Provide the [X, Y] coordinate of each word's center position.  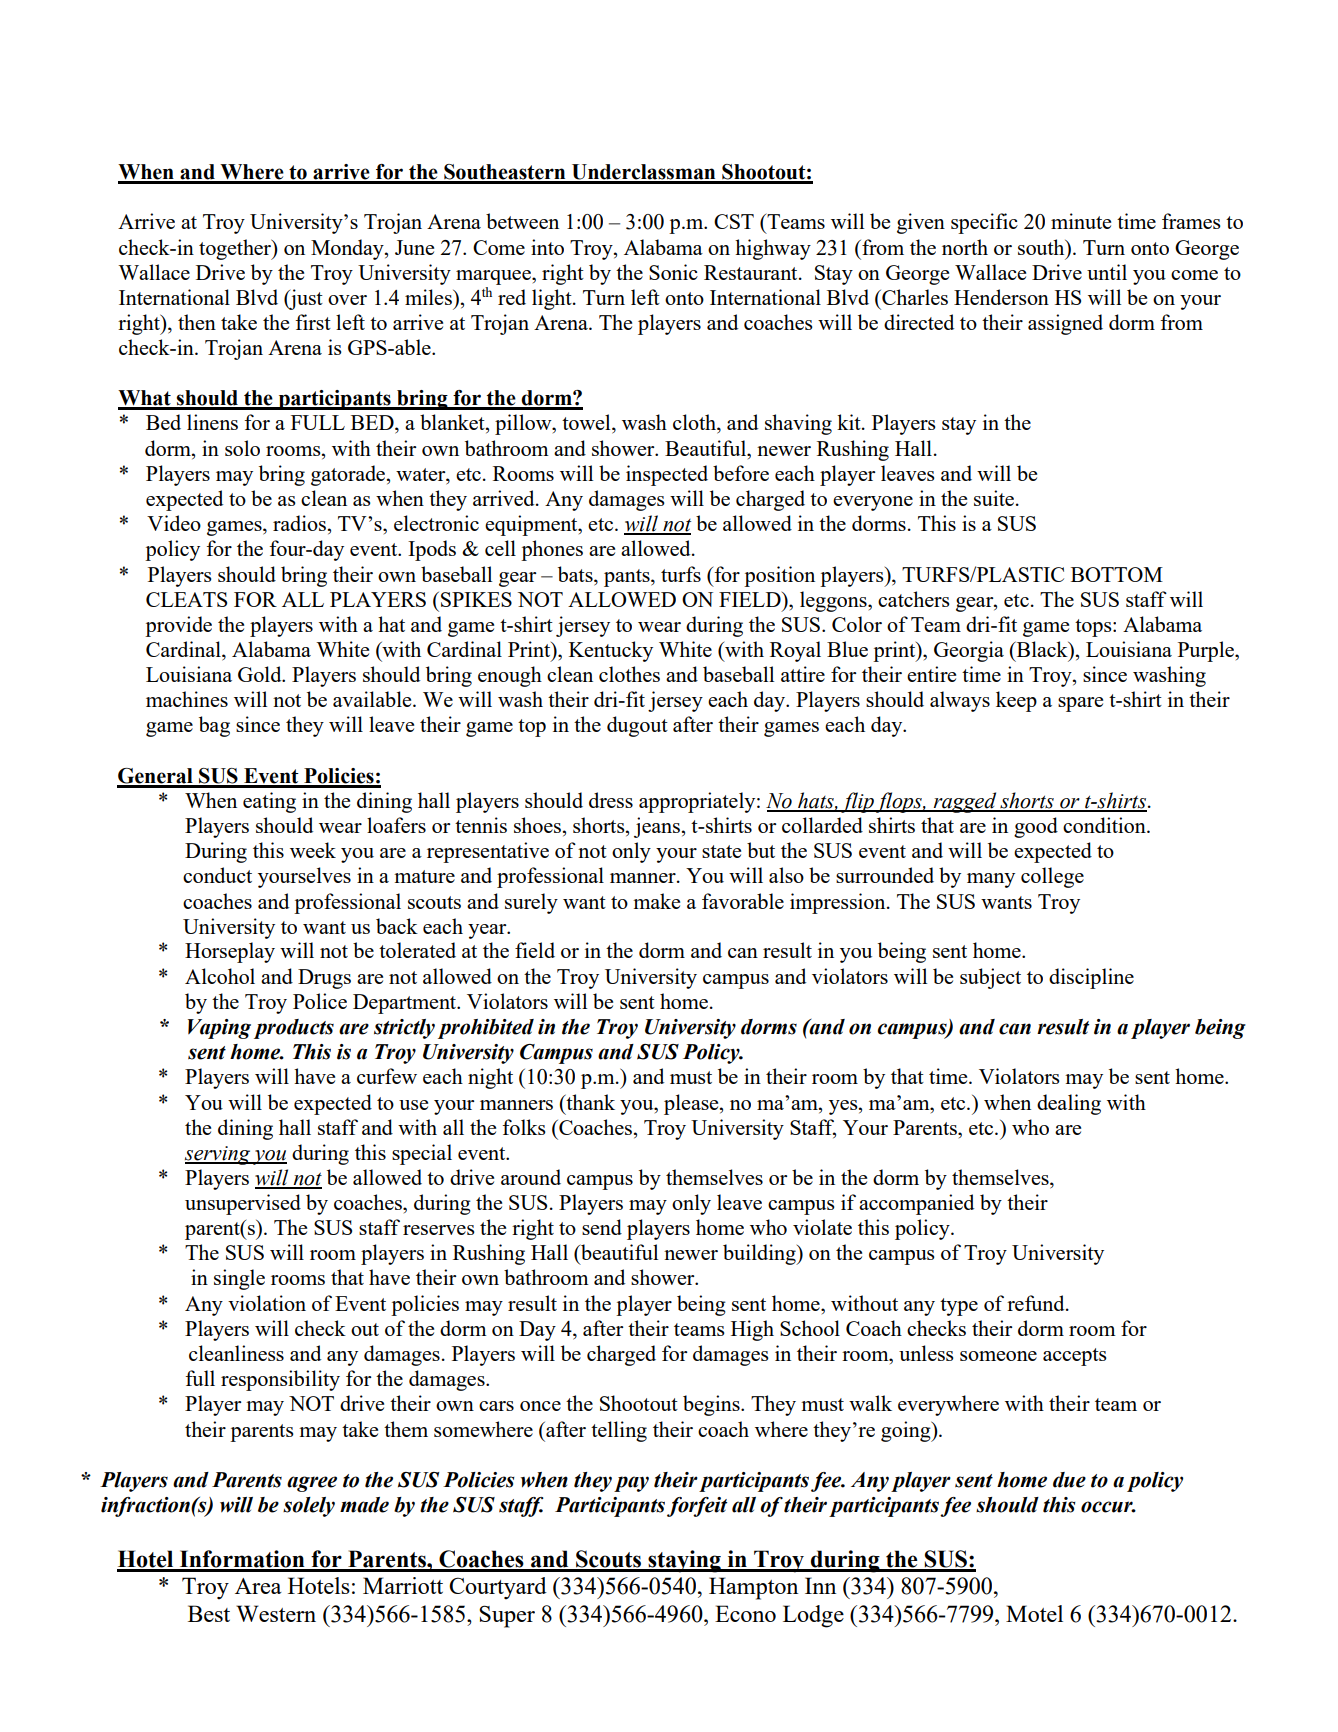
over [347, 300]
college [1052, 877]
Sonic [673, 272]
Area [258, 1586]
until [1107, 272]
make [656, 901]
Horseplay [230, 952]
